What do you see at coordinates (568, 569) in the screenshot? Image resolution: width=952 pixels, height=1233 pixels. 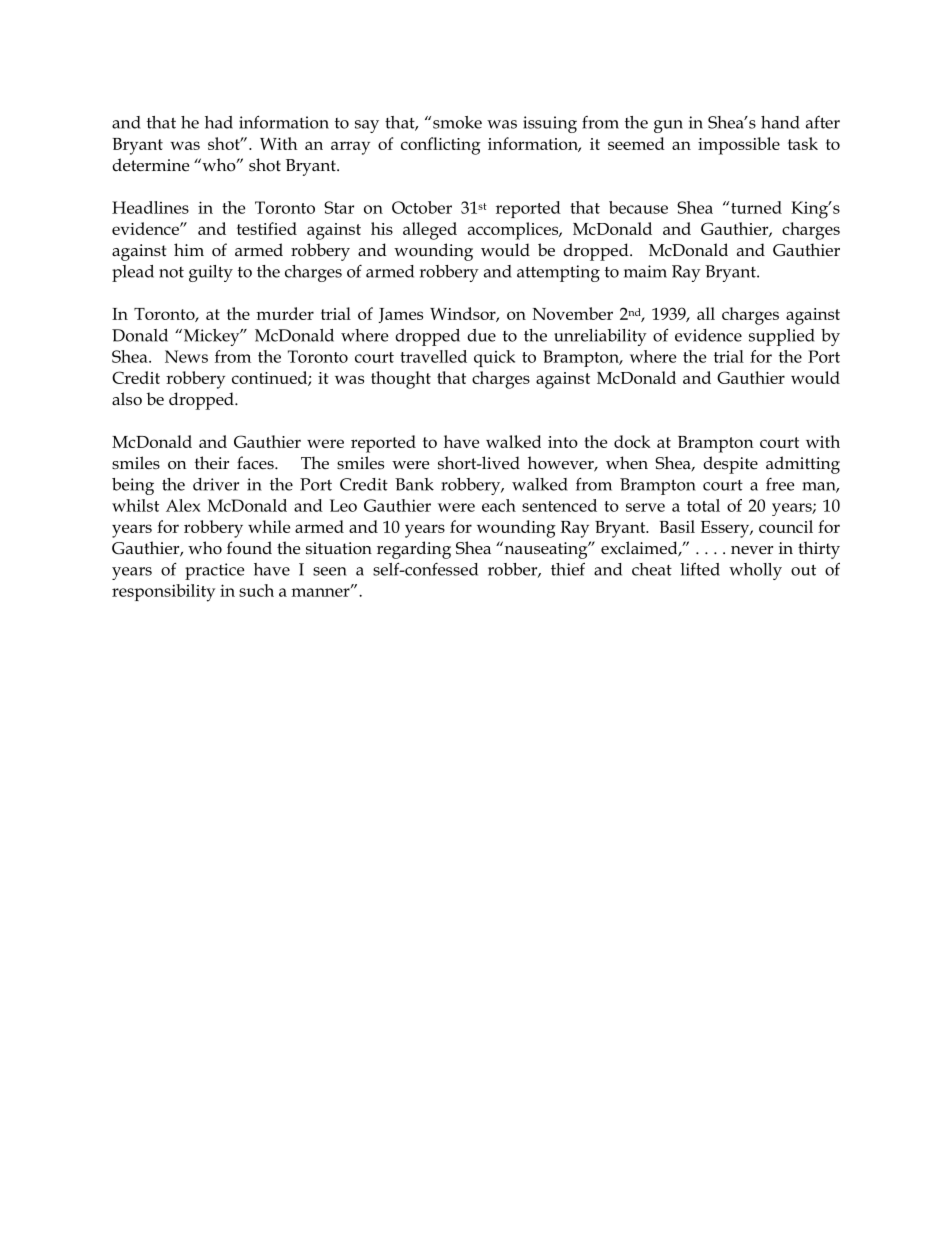 I see `thief` at bounding box center [568, 569].
